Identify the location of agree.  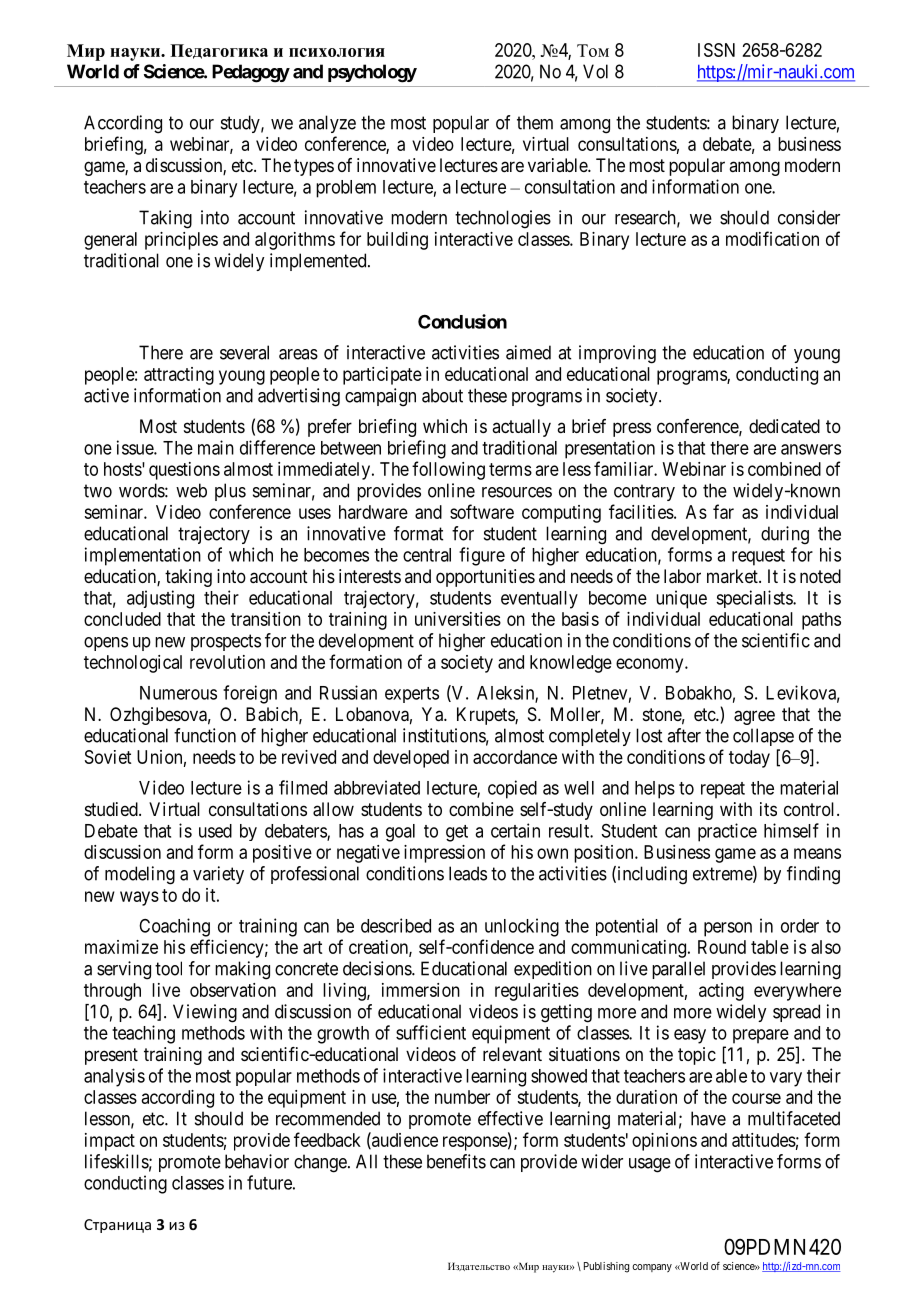
(754, 717).
